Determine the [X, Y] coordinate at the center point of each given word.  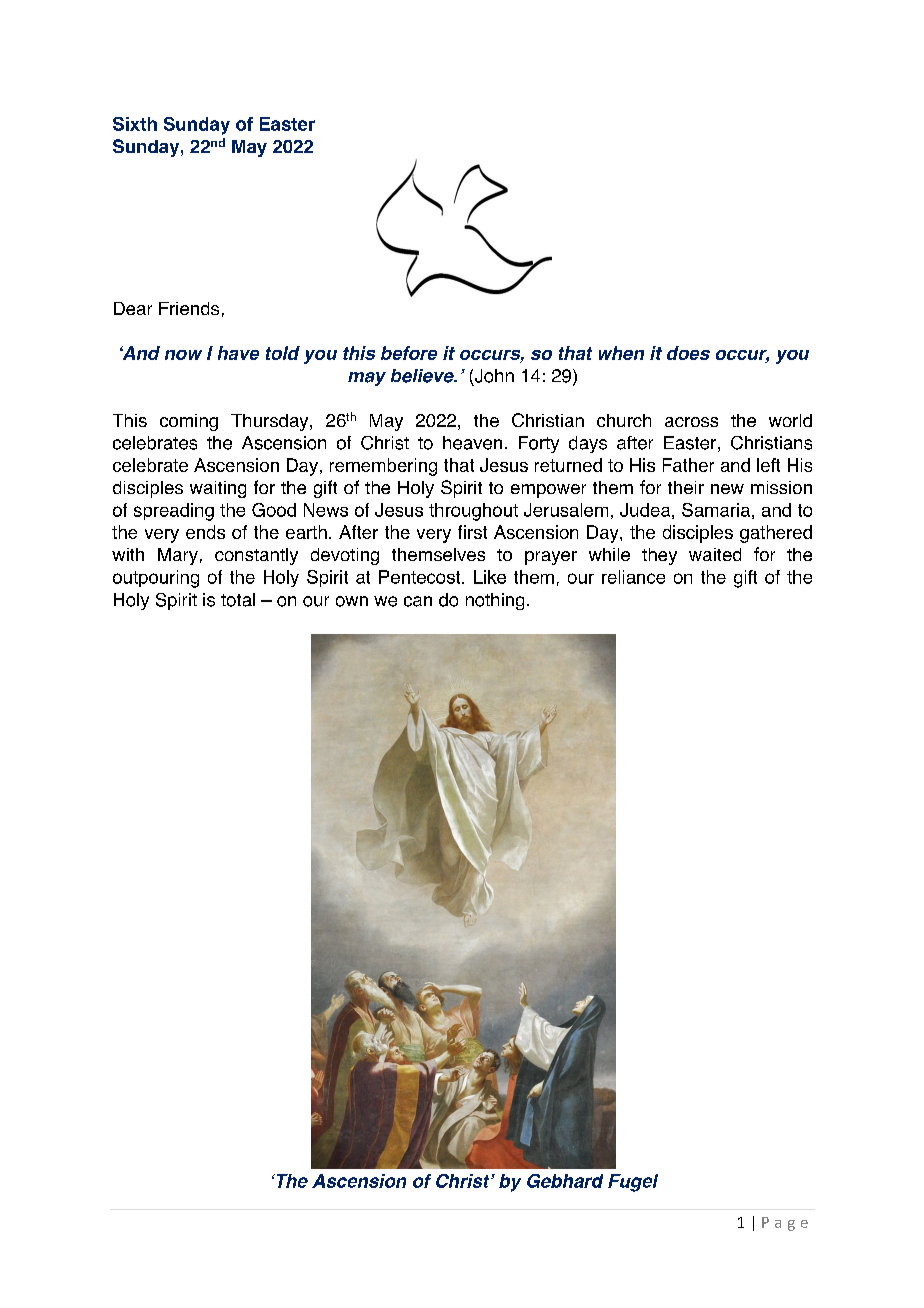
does [688, 353]
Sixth [135, 124]
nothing [495, 601]
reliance [633, 577]
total [238, 600]
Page [785, 1224]
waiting [218, 489]
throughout [473, 512]
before [409, 353]
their [686, 487]
